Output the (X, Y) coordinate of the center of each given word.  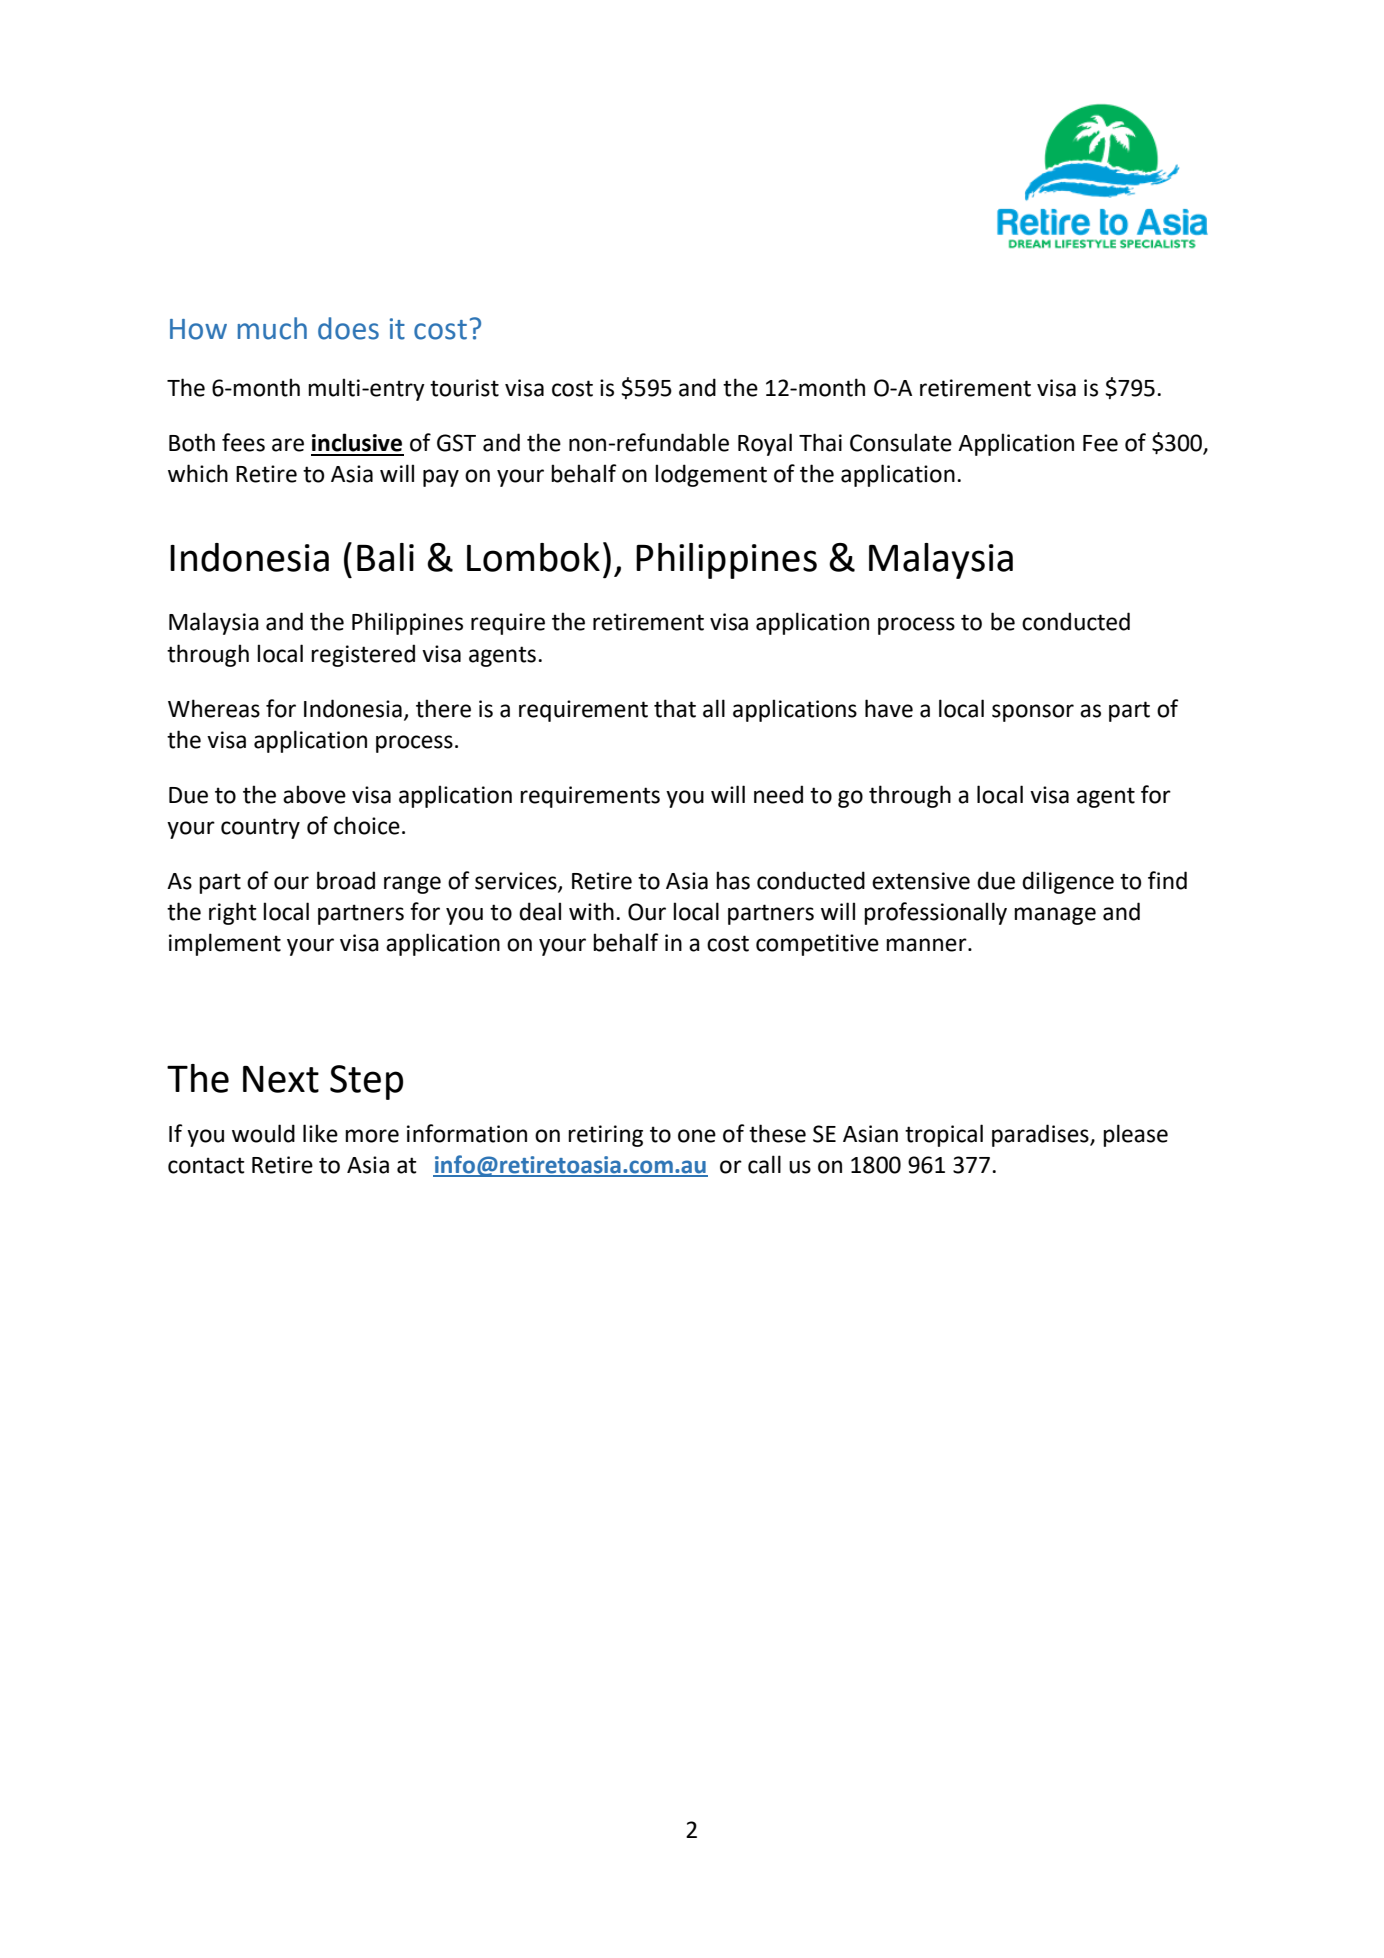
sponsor (1033, 713)
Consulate (901, 442)
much (272, 328)
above (314, 794)
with (591, 911)
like (320, 1133)
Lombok (533, 557)
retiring (605, 1136)
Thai (820, 442)
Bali (385, 557)
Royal (765, 444)
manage (1055, 916)
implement (225, 944)
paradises (1041, 1135)
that (675, 708)
